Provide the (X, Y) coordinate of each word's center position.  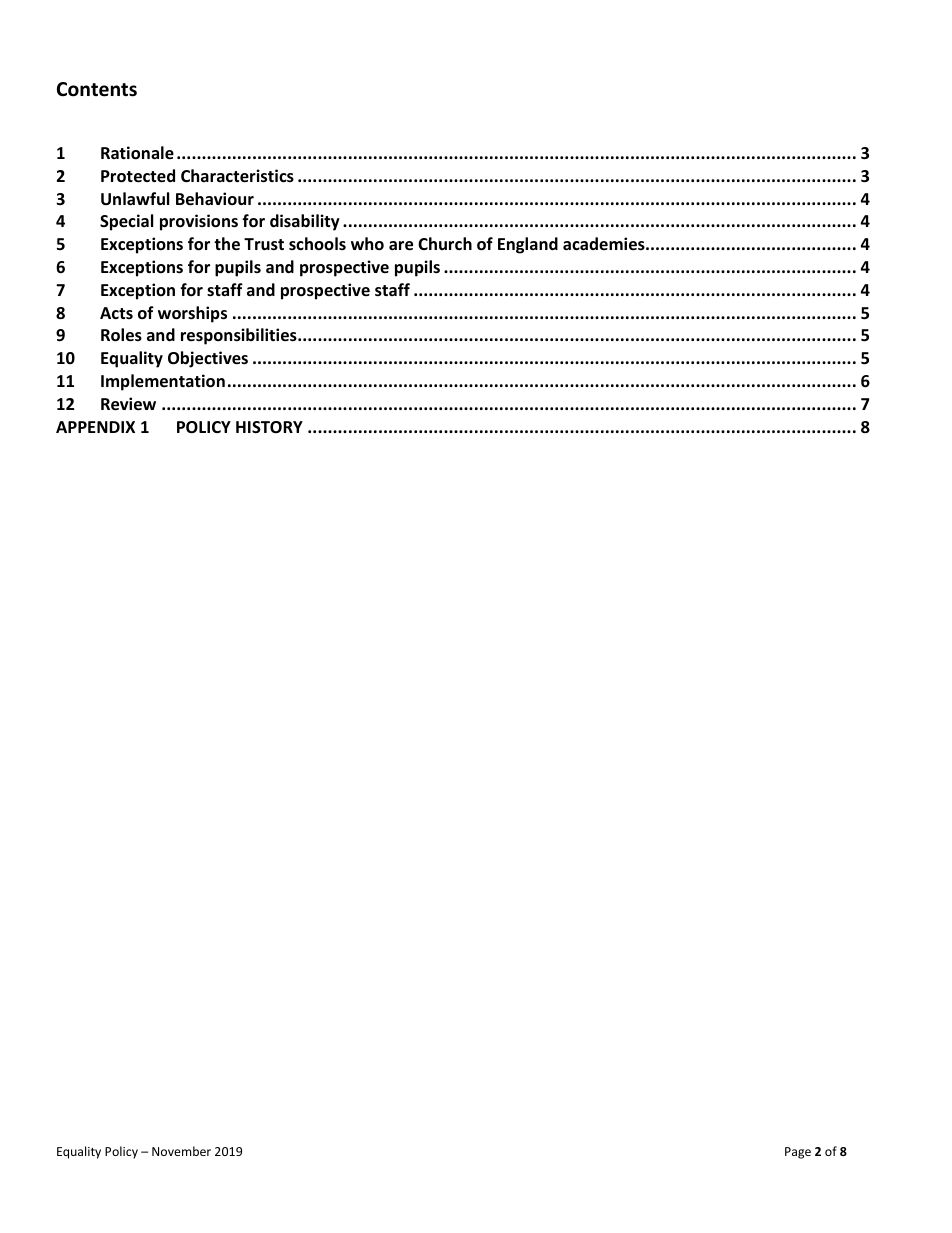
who (367, 244)
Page (798, 1153)
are (401, 246)
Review (128, 404)
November (181, 1151)
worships (192, 314)
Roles (121, 335)
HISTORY (269, 427)
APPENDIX (95, 427)
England (528, 245)
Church (445, 243)
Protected (138, 176)
